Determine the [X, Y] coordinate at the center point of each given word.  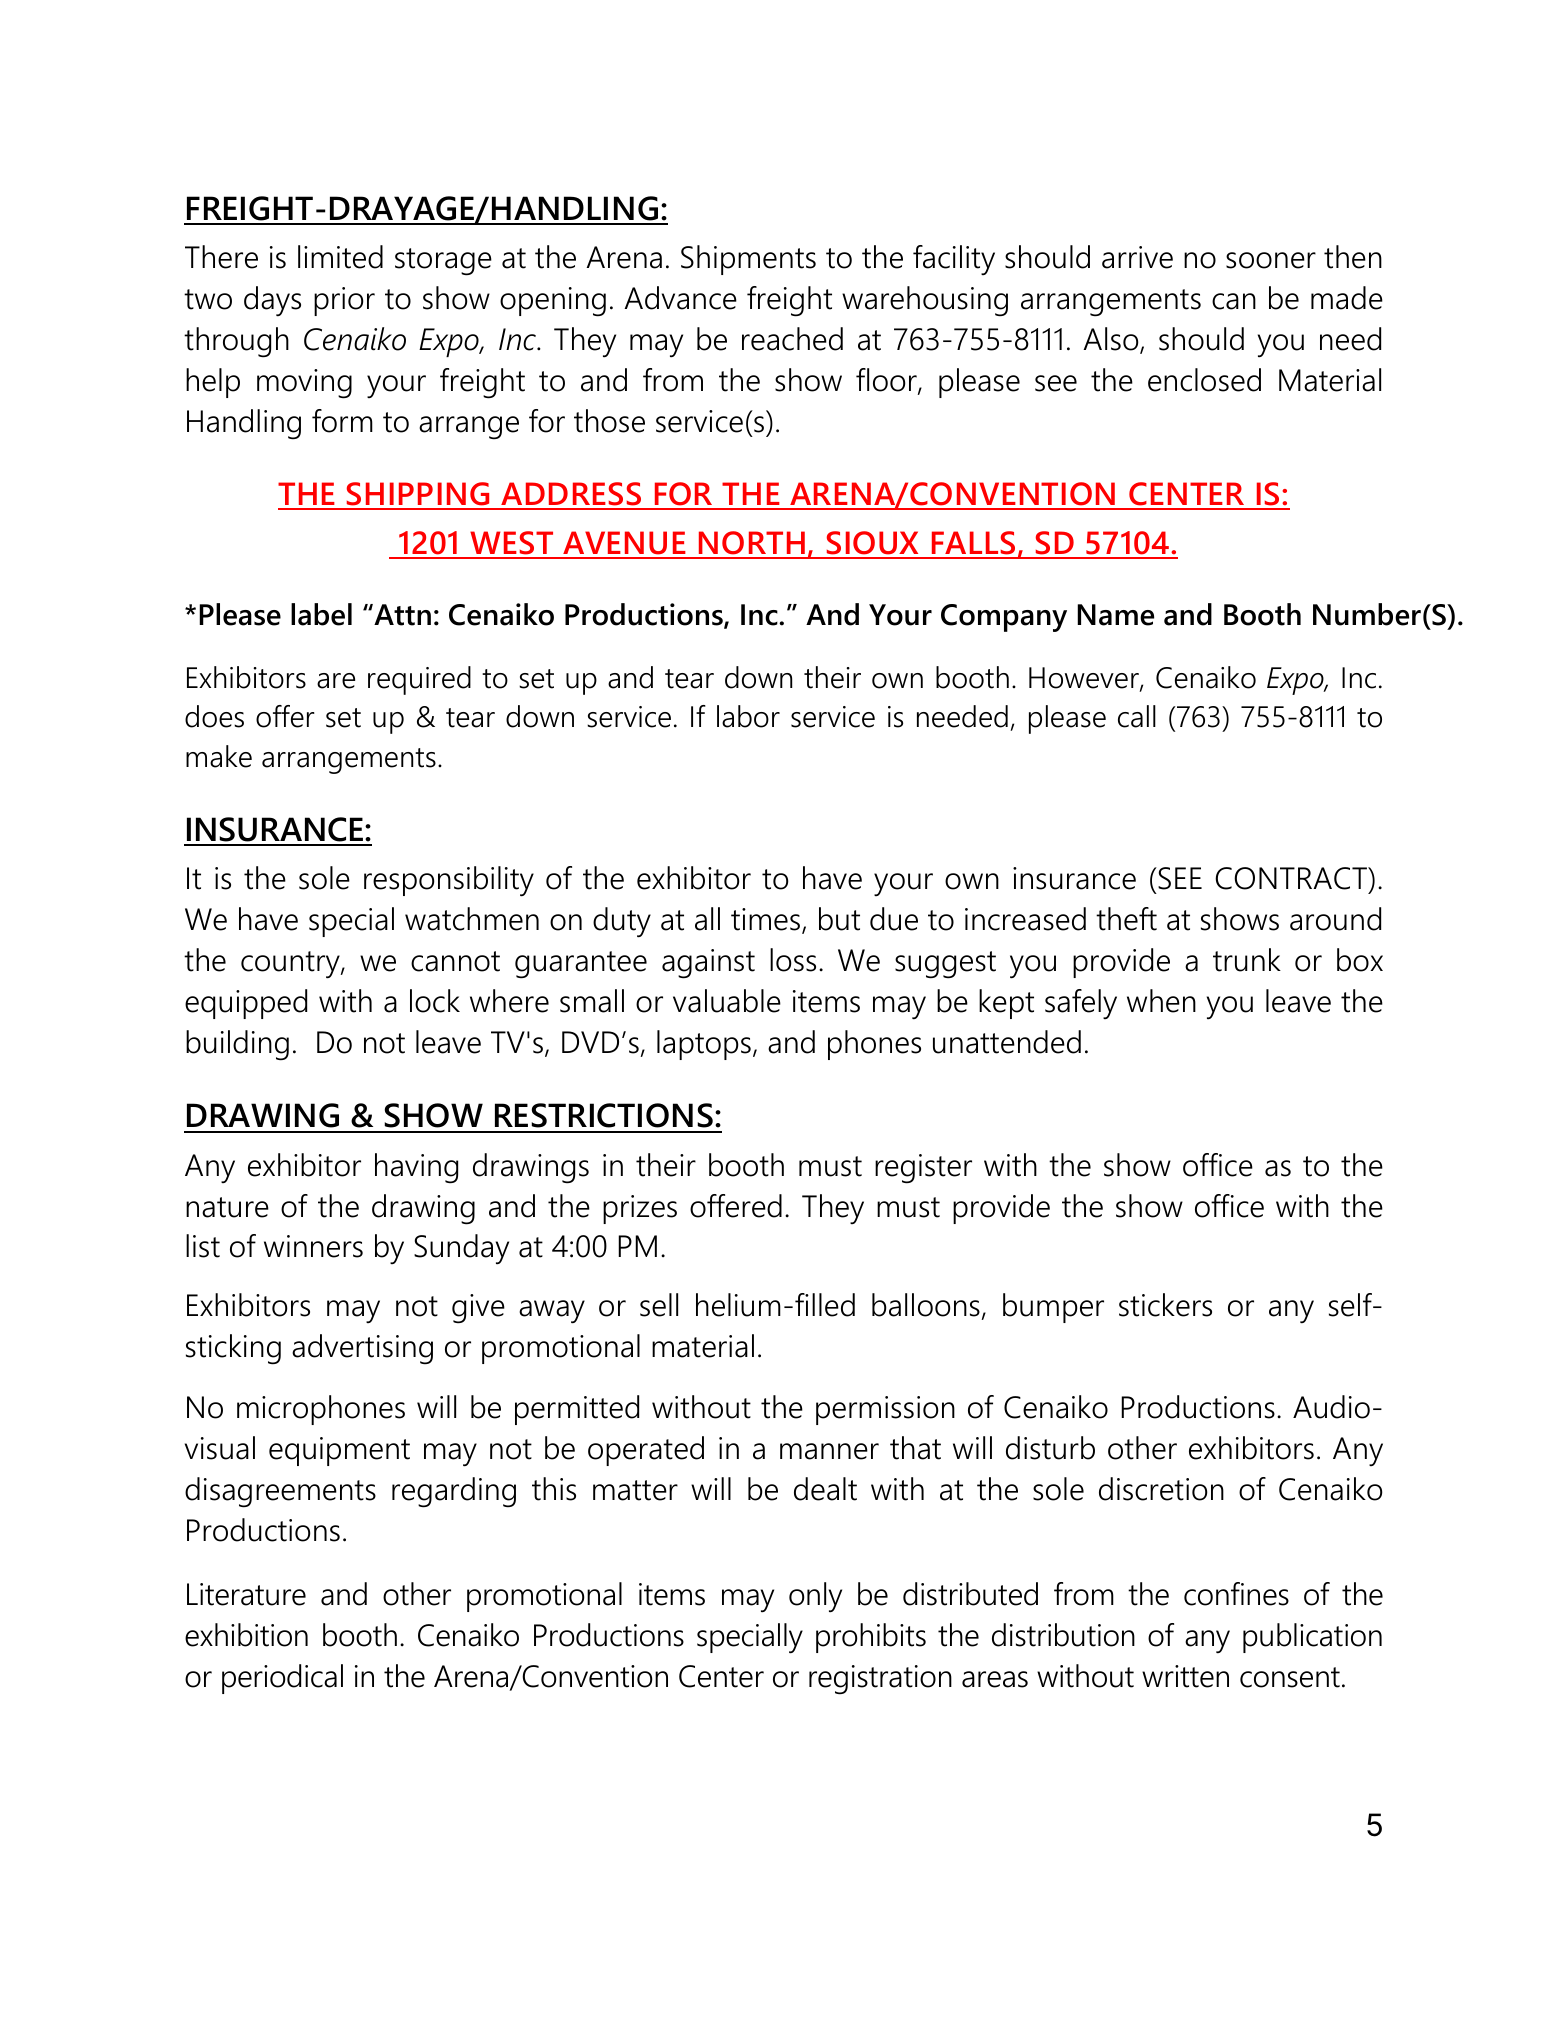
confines [1236, 1594]
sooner [1271, 260]
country [291, 965]
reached [792, 339]
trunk [1247, 960]
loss [793, 960]
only [815, 1597]
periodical [282, 1679]
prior [344, 301]
